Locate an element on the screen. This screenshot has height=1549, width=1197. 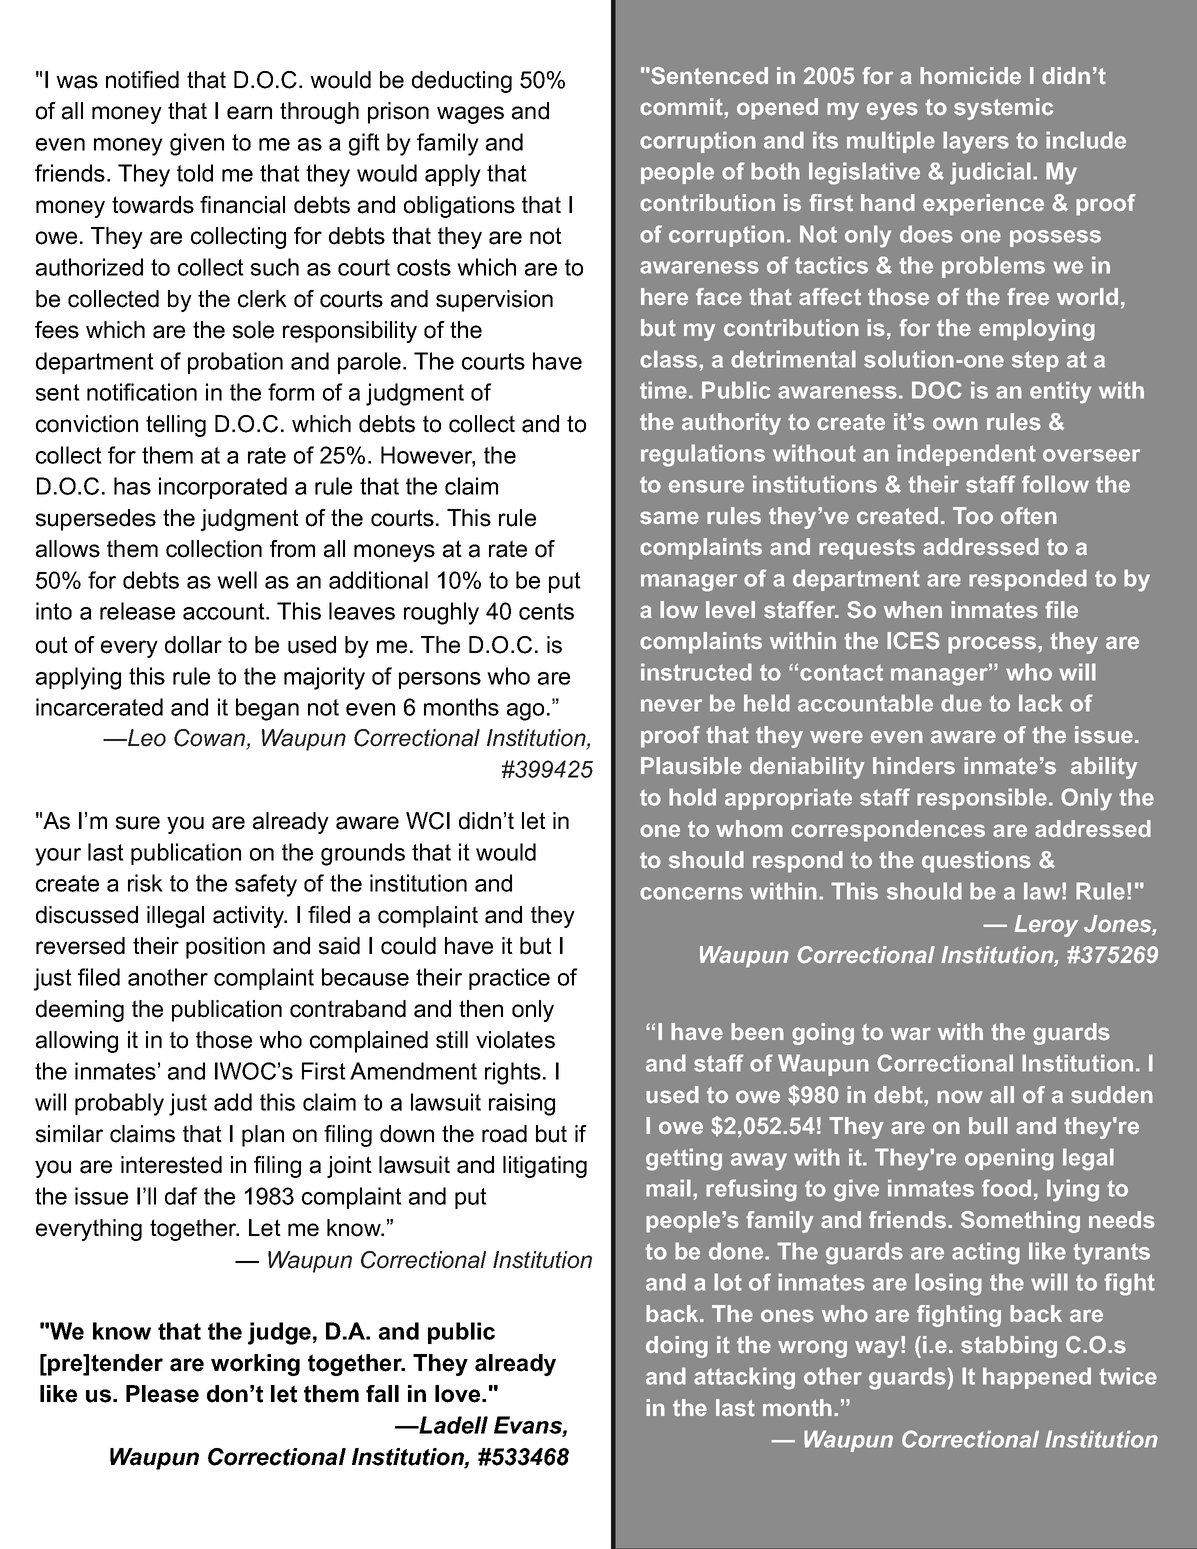
independent is located at coordinates (966, 455).
